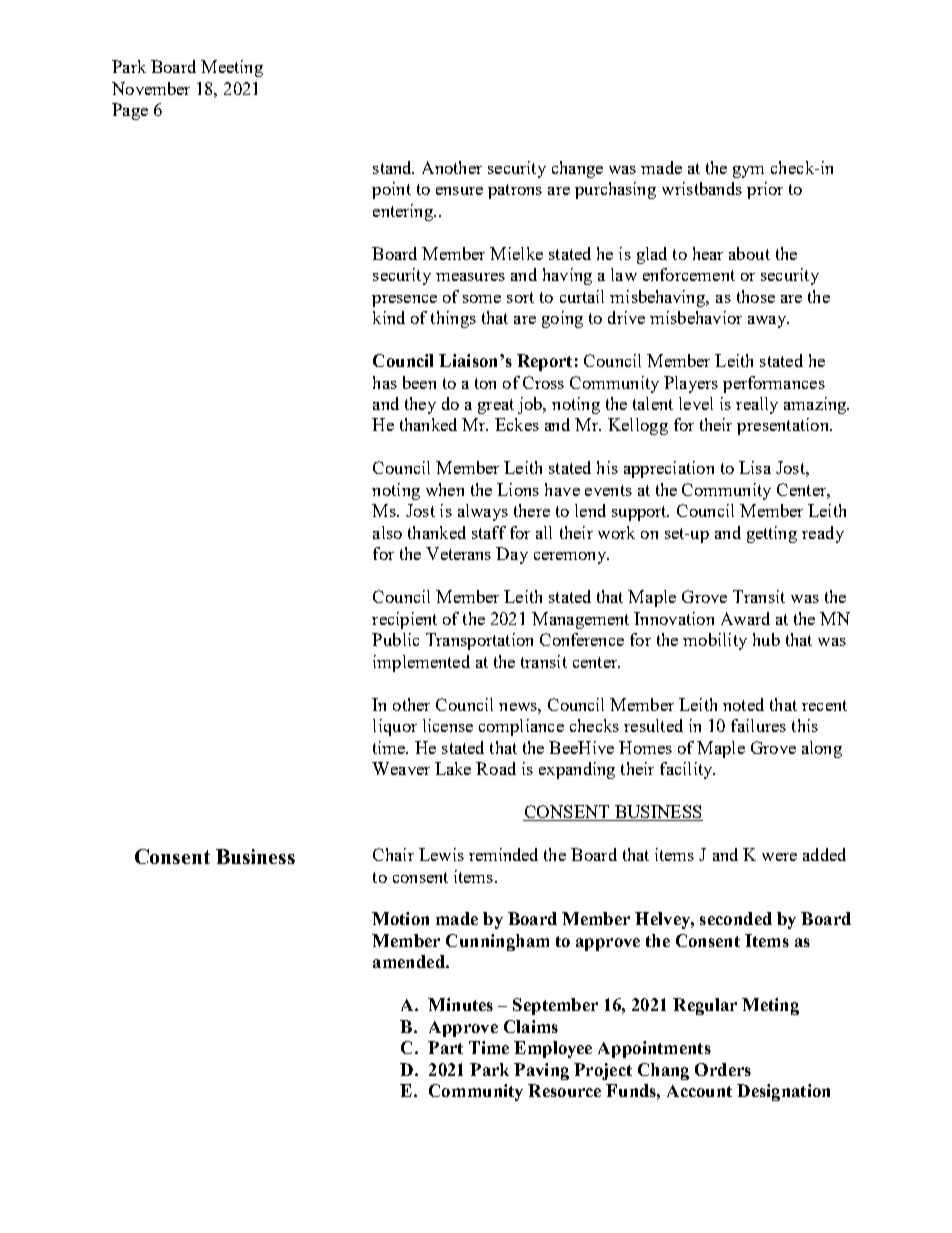 The width and height of the screenshot is (952, 1233). Describe the element at coordinates (232, 68) in the screenshot. I see `Meeting` at that location.
